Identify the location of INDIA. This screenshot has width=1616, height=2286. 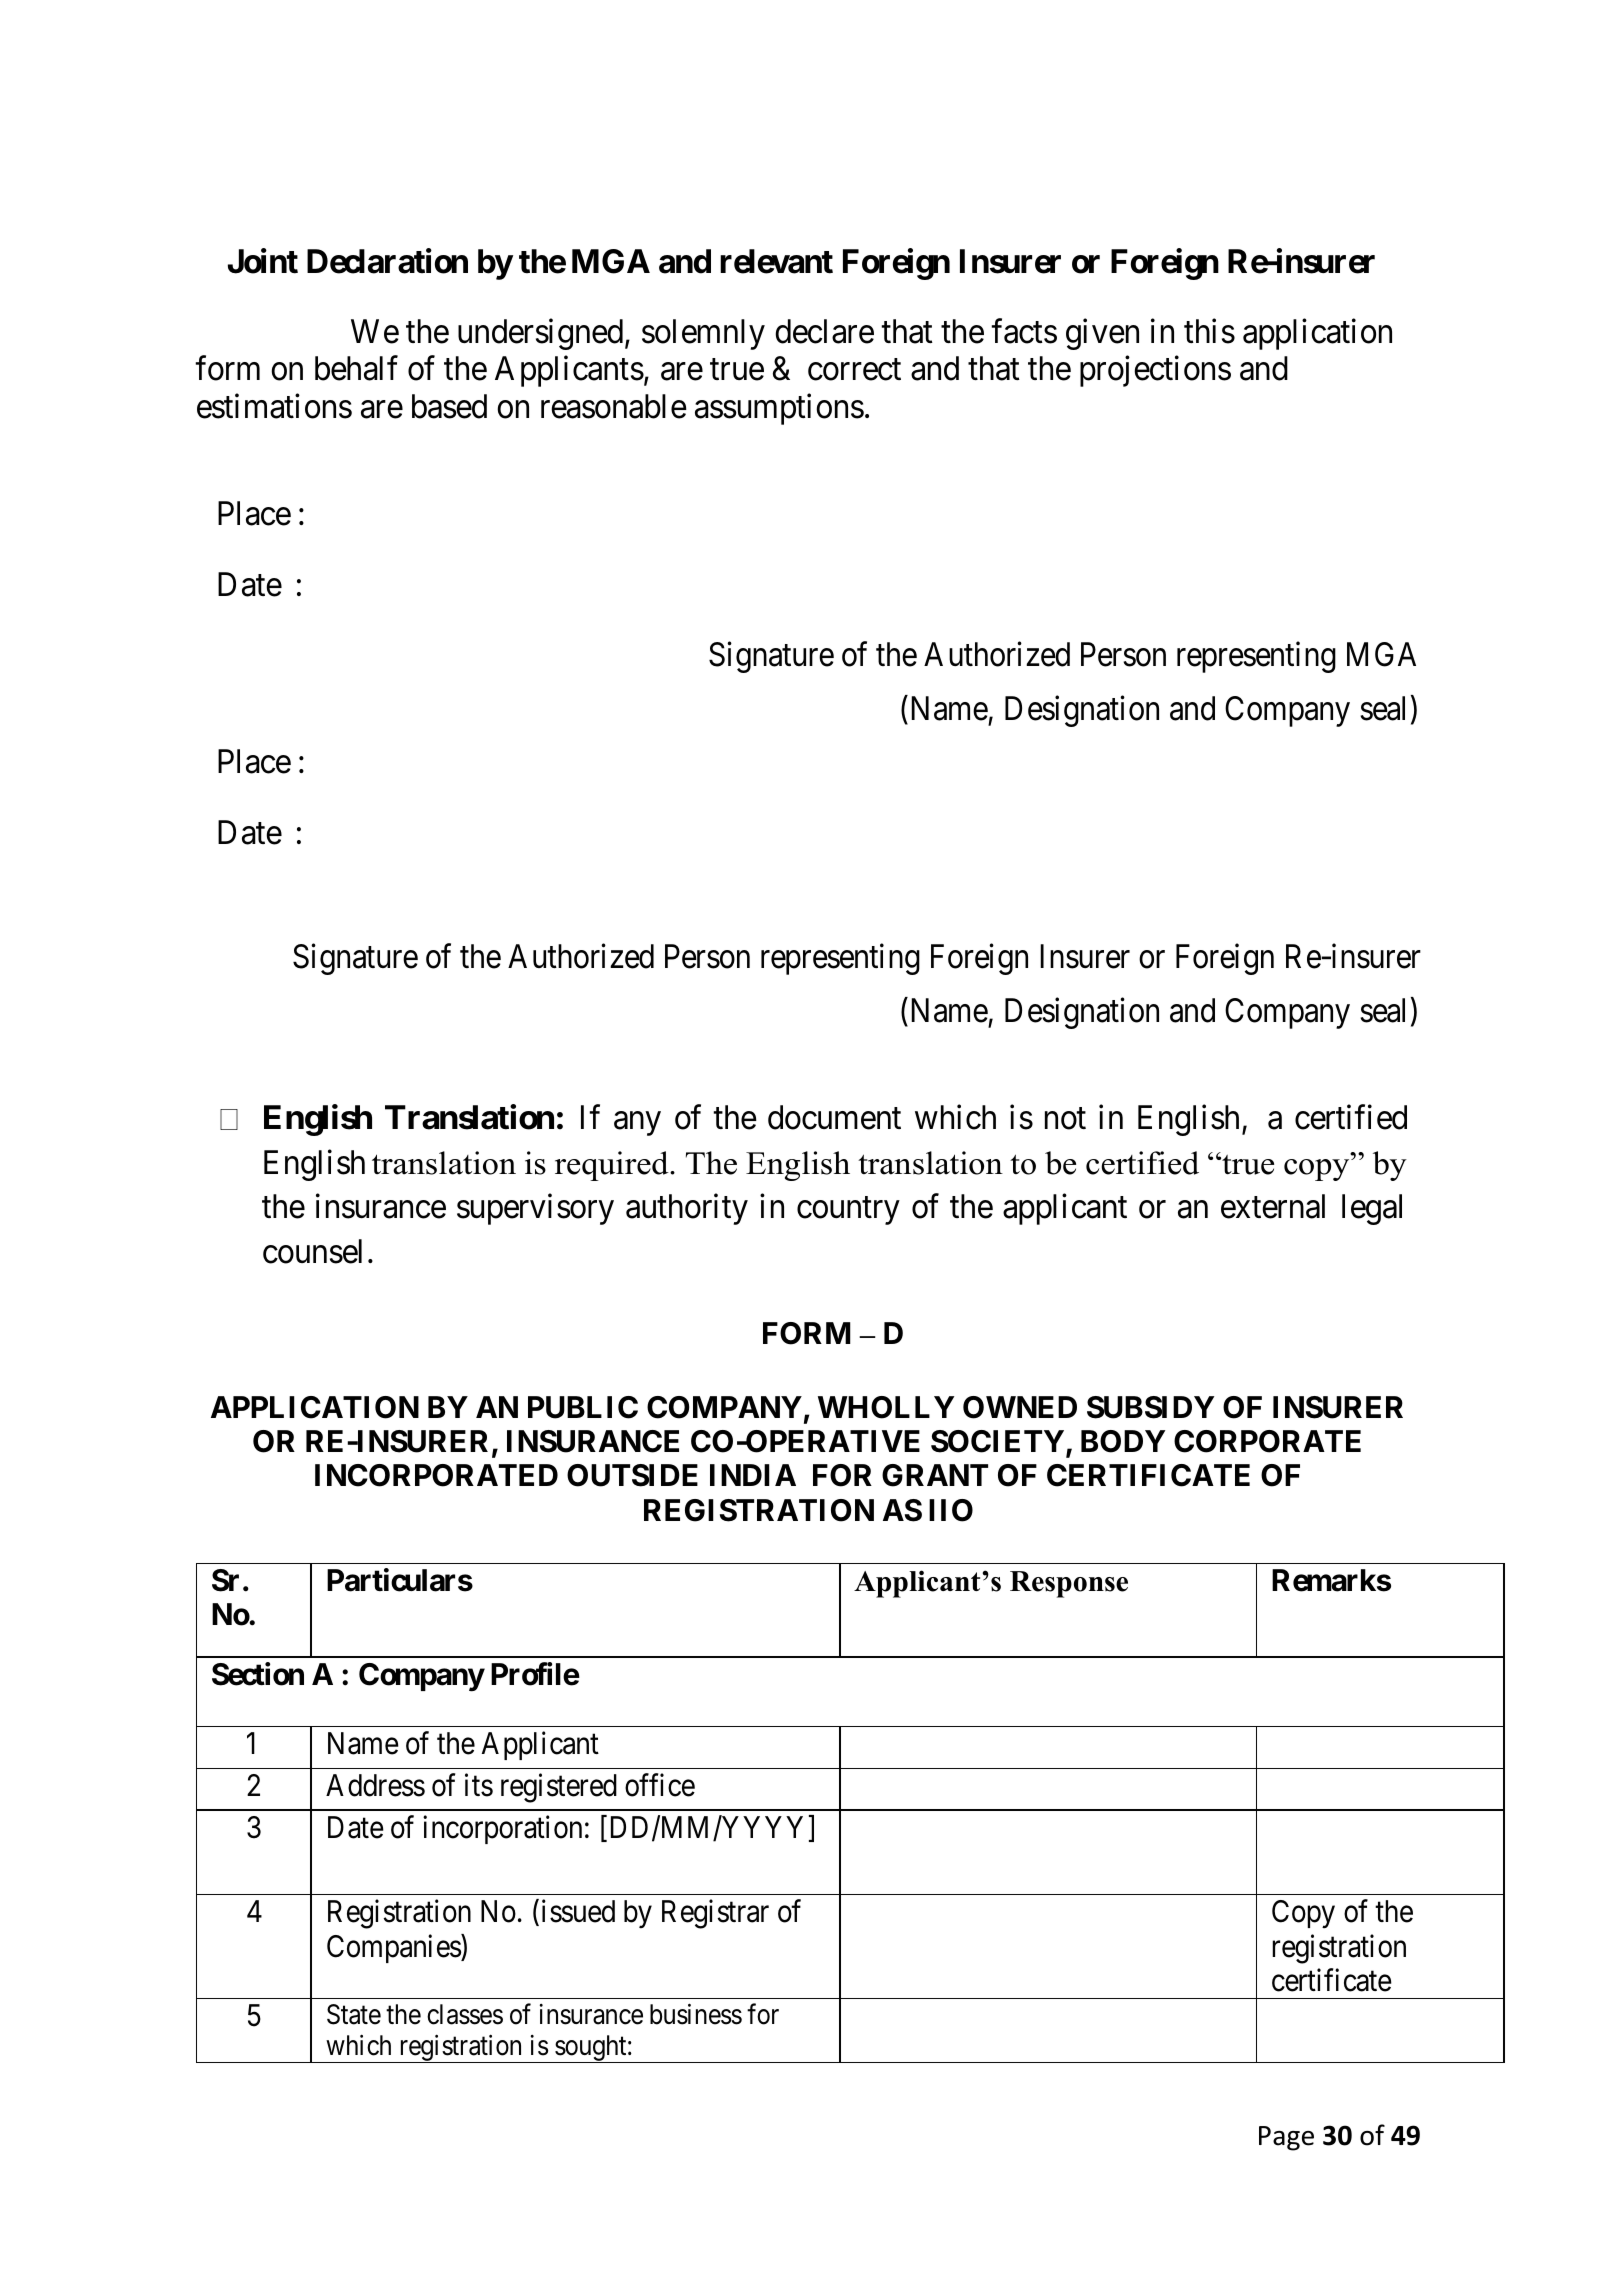
(753, 1475).
